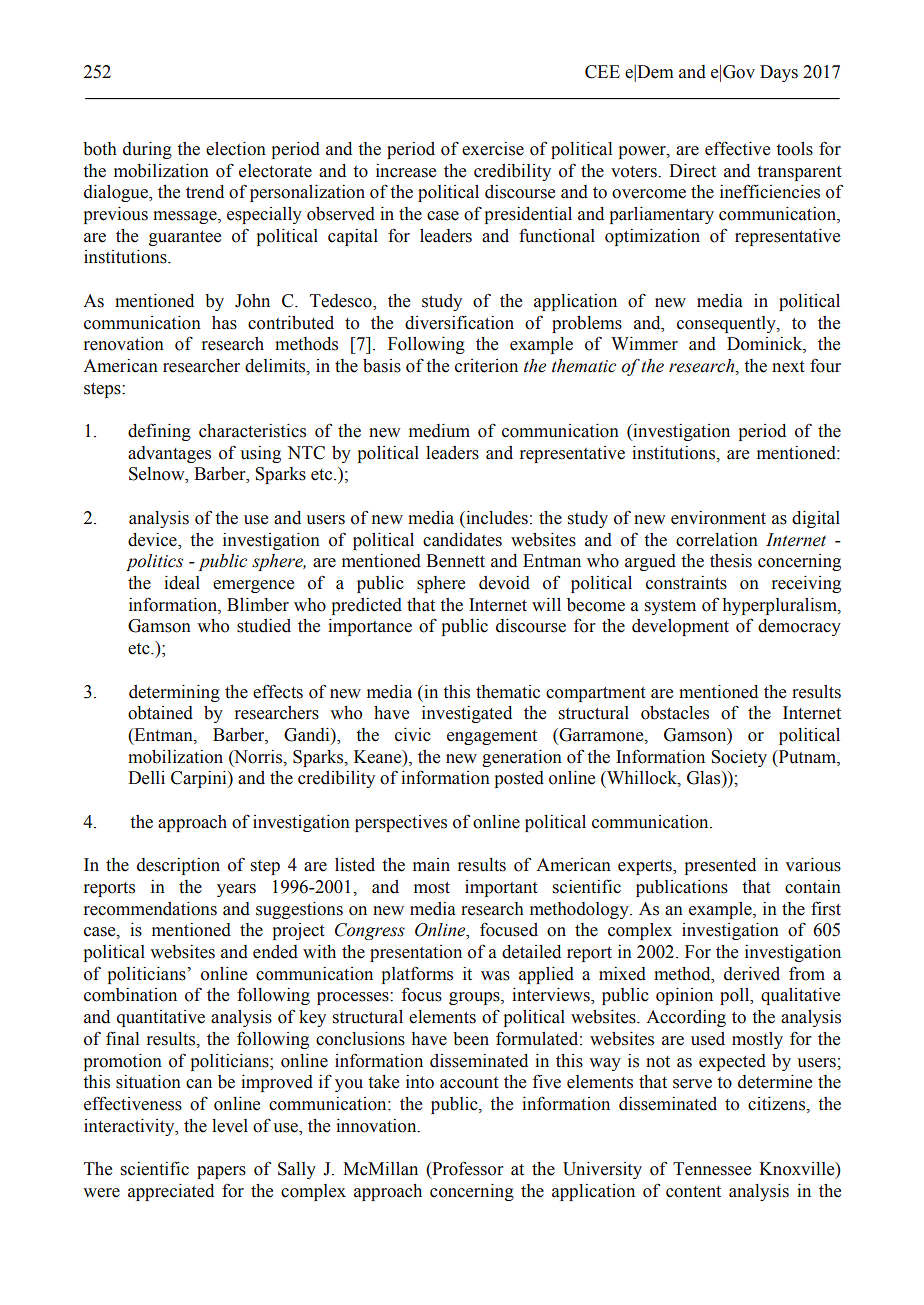 This page has height=1305, width=924. Describe the element at coordinates (779, 73) in the page. I see `Days` at that location.
